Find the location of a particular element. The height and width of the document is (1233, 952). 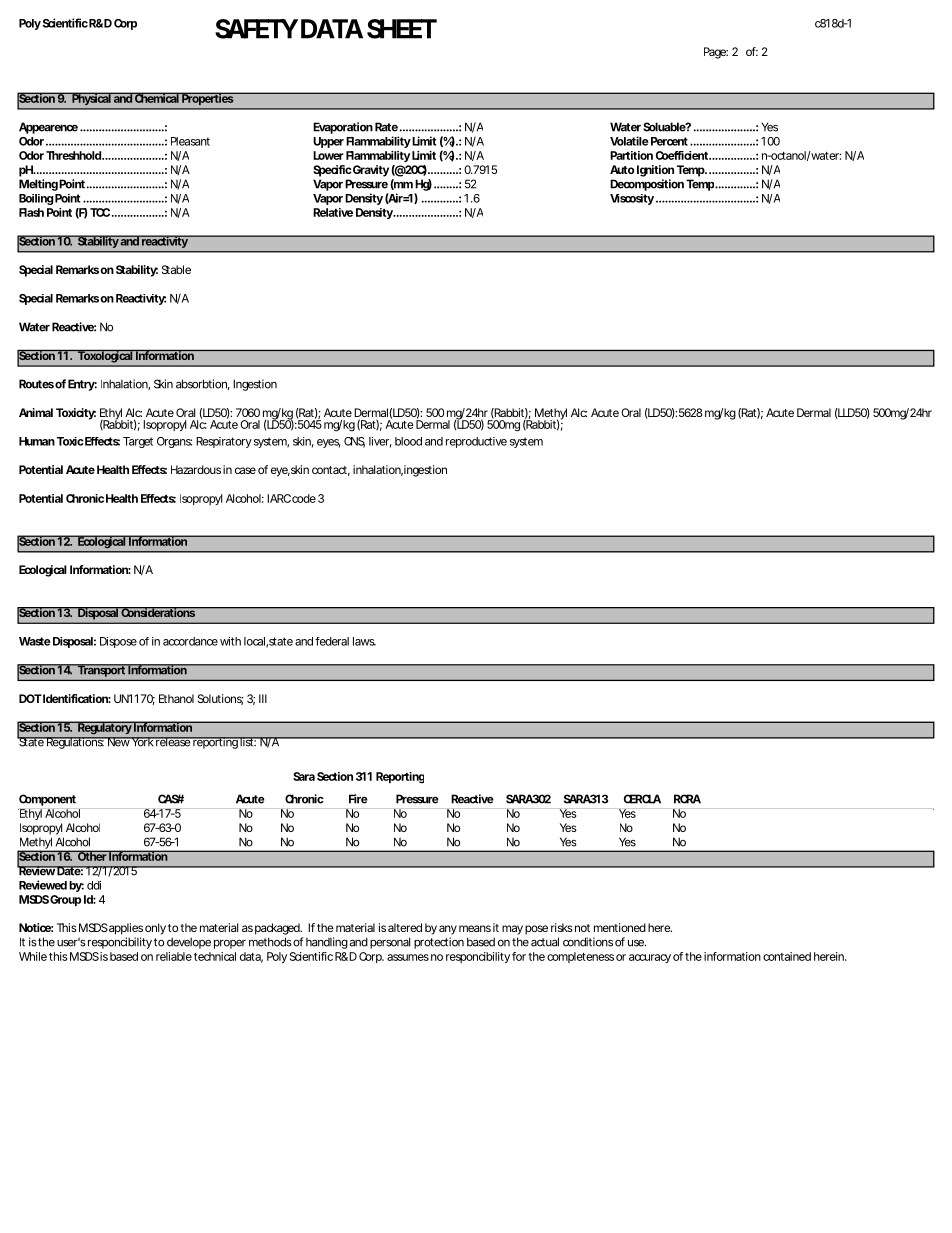

Pleasant is located at coordinates (190, 141).
